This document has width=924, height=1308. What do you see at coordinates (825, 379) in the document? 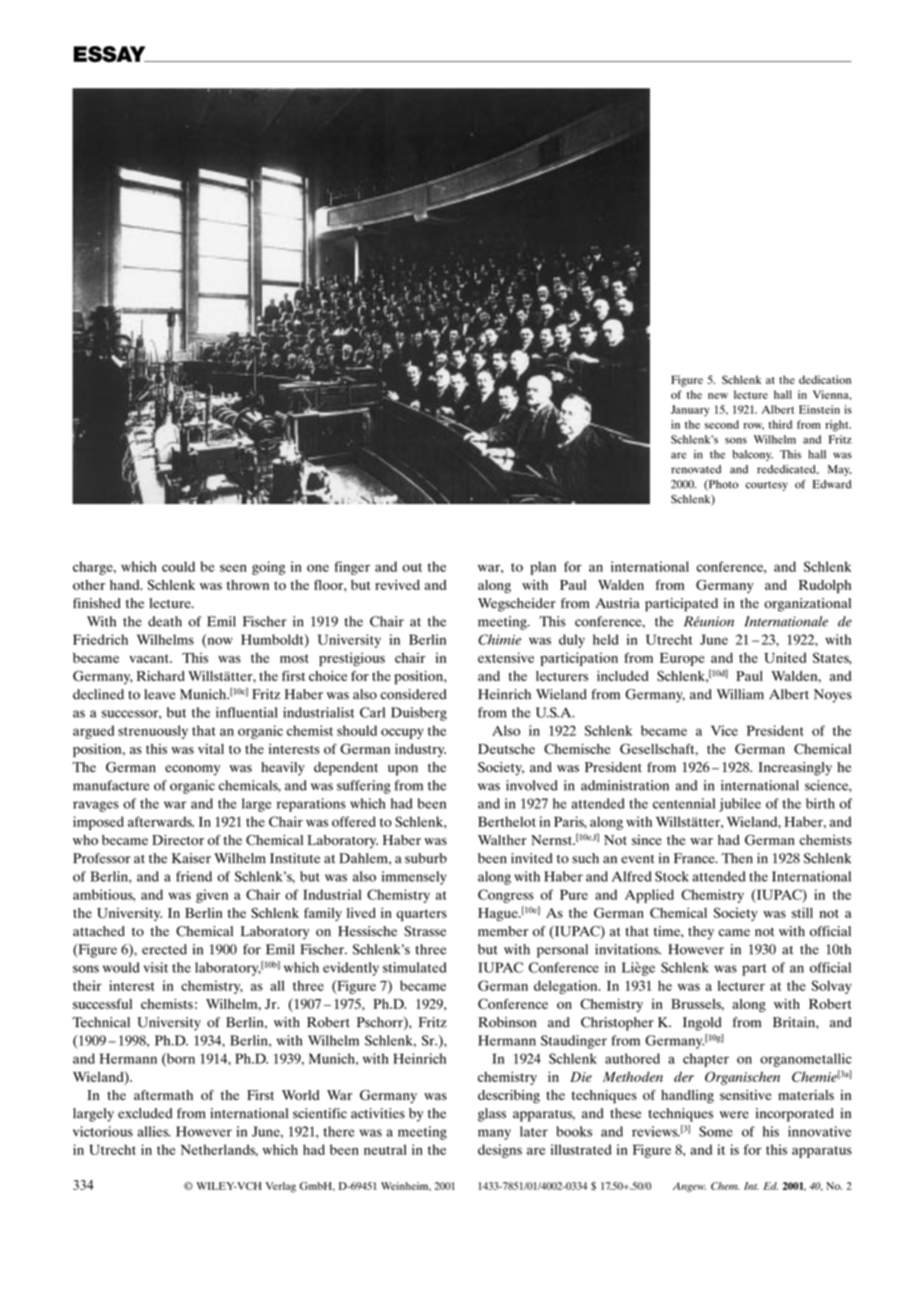
I see `dedication` at bounding box center [825, 379].
